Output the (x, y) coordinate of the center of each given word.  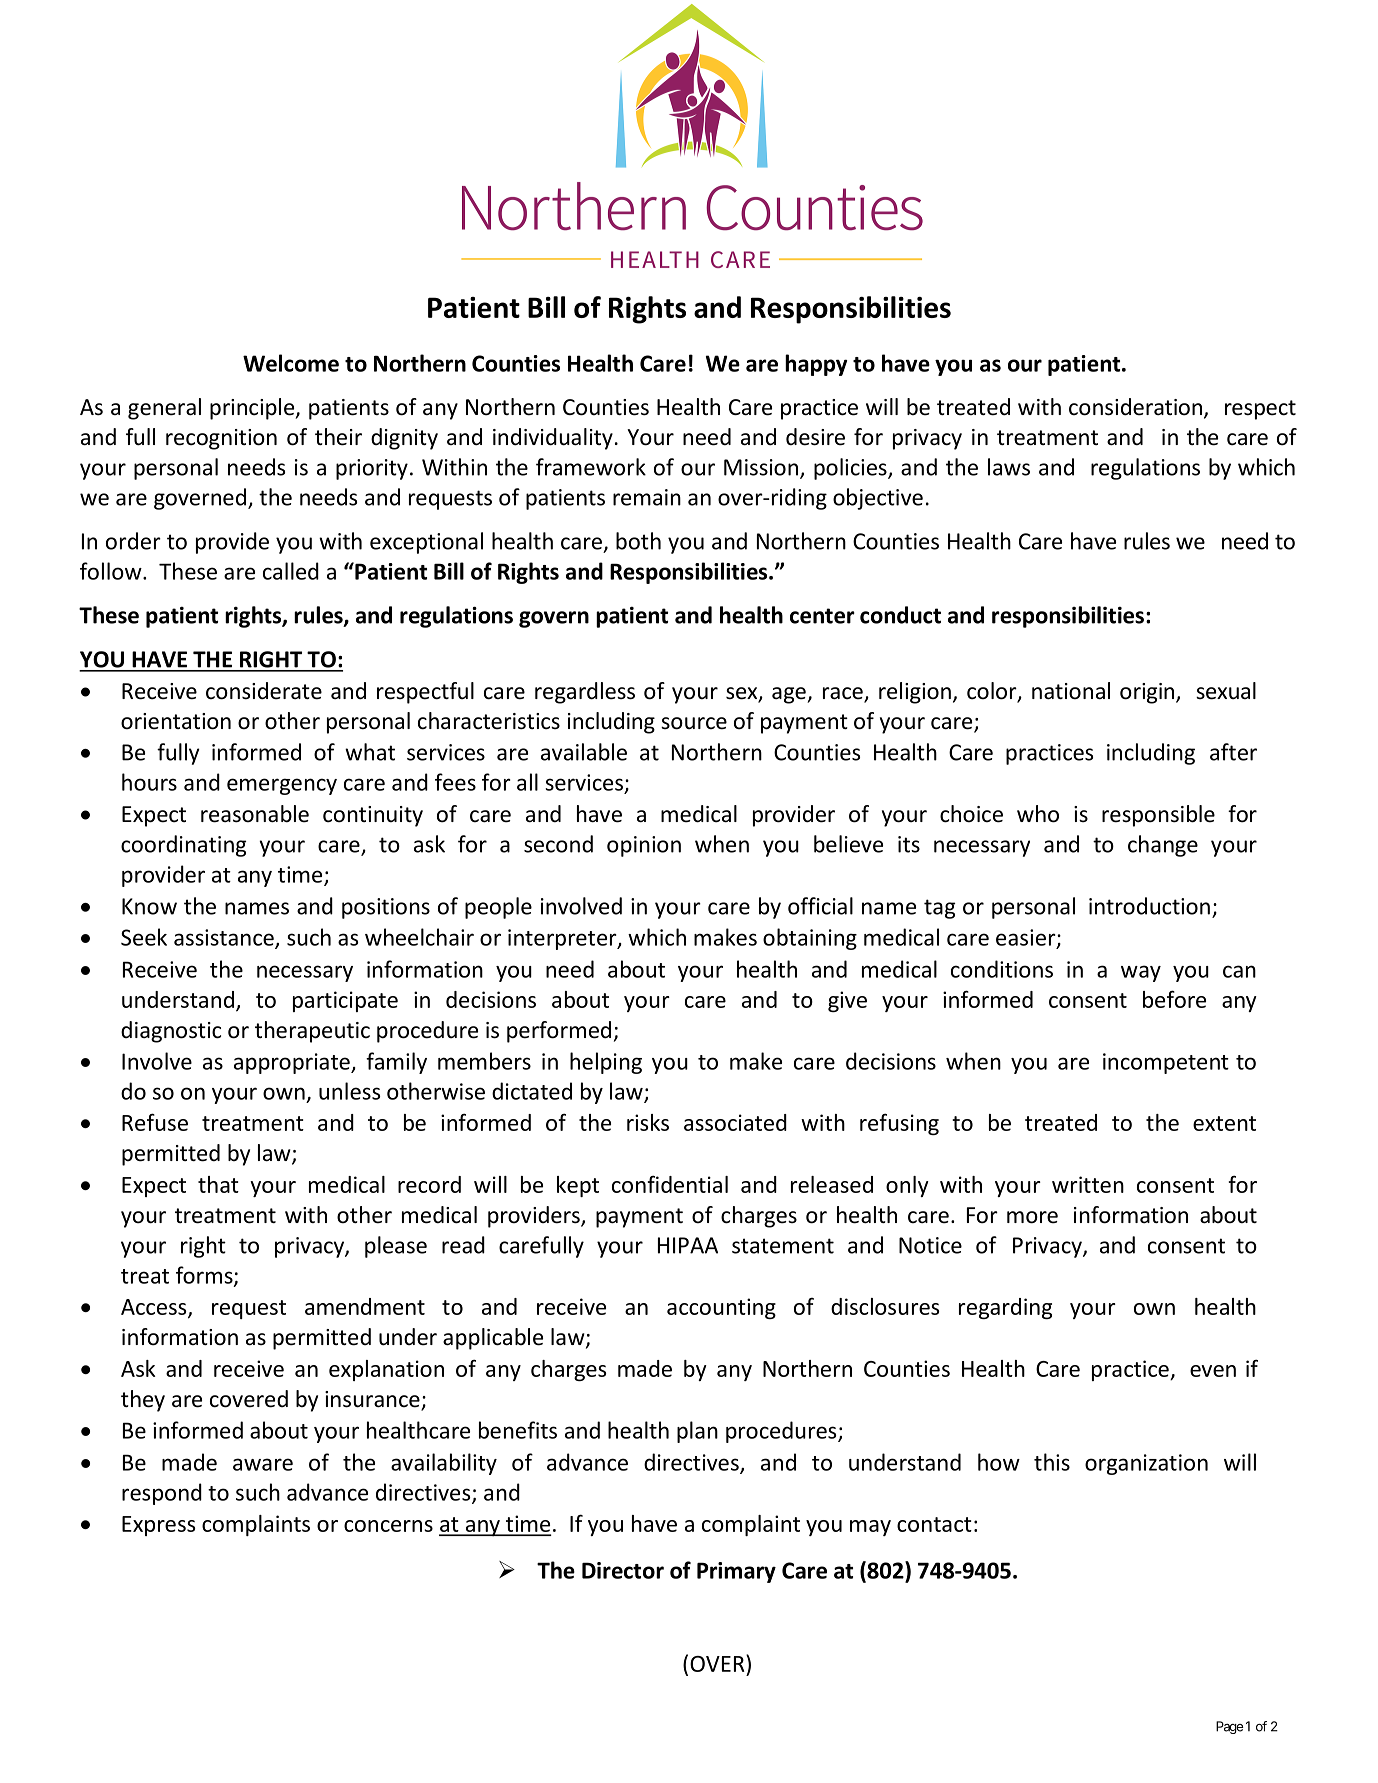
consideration (1137, 408)
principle (253, 409)
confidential (670, 1184)
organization (1146, 1464)
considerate (264, 691)
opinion (644, 846)
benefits (518, 1430)
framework (591, 467)
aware (263, 1464)
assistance (225, 938)
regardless (585, 693)
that (218, 1184)
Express (158, 1526)
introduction (1149, 906)
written (1088, 1184)
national (1071, 691)
